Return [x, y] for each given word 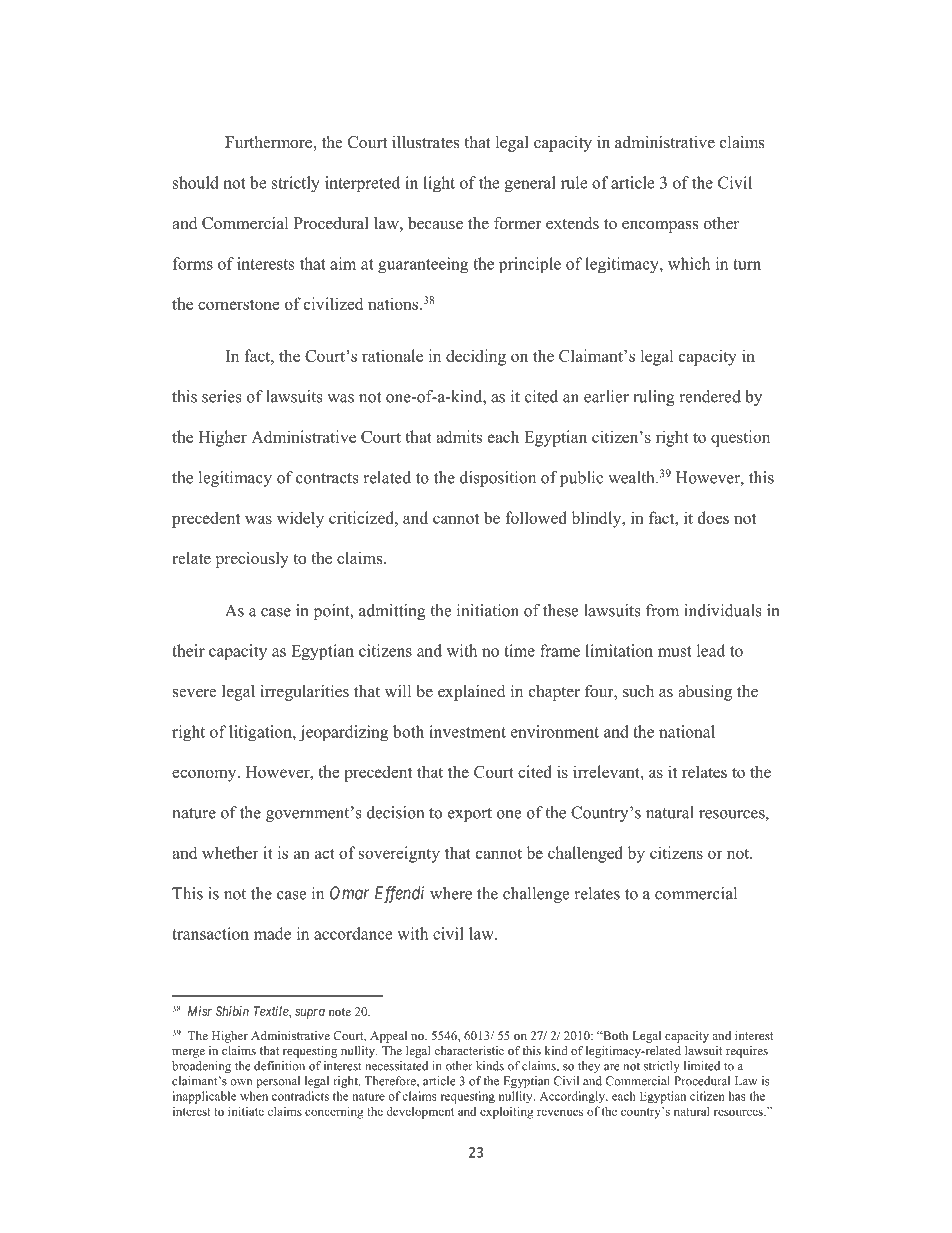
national [687, 731]
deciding [476, 357]
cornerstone [238, 304]
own [241, 1082]
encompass [660, 227]
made [272, 933]
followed [536, 517]
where [451, 893]
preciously [252, 560]
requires [747, 1052]
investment [467, 731]
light [439, 184]
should [196, 182]
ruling [654, 398]
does [713, 517]
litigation [261, 733]
